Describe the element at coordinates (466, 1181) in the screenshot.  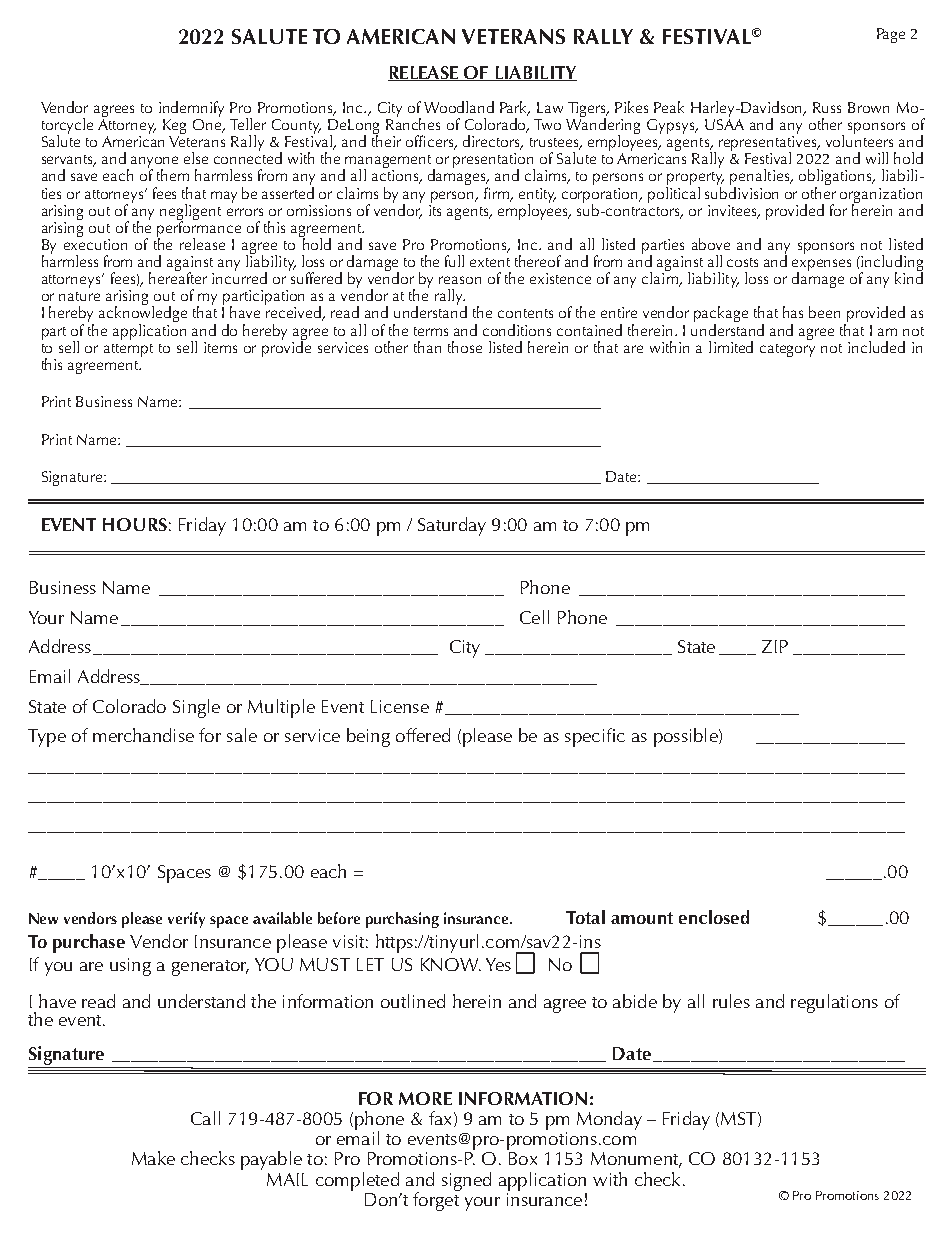
I see `signed` at that location.
